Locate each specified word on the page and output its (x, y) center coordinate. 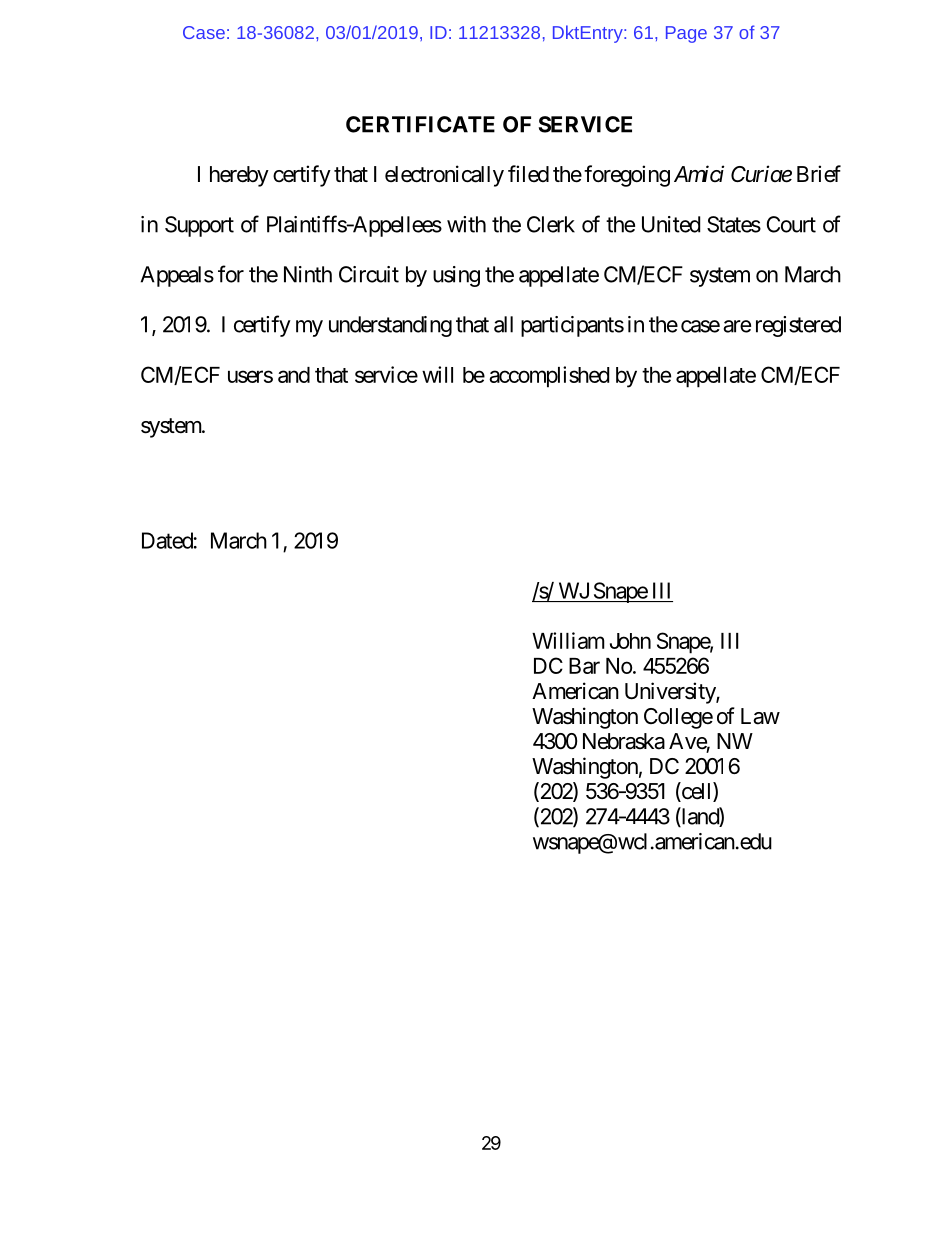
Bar (584, 666)
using (456, 276)
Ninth (308, 274)
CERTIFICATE (420, 124)
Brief (819, 174)
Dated (168, 540)
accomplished (549, 377)
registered (798, 326)
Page (686, 34)
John (630, 641)
